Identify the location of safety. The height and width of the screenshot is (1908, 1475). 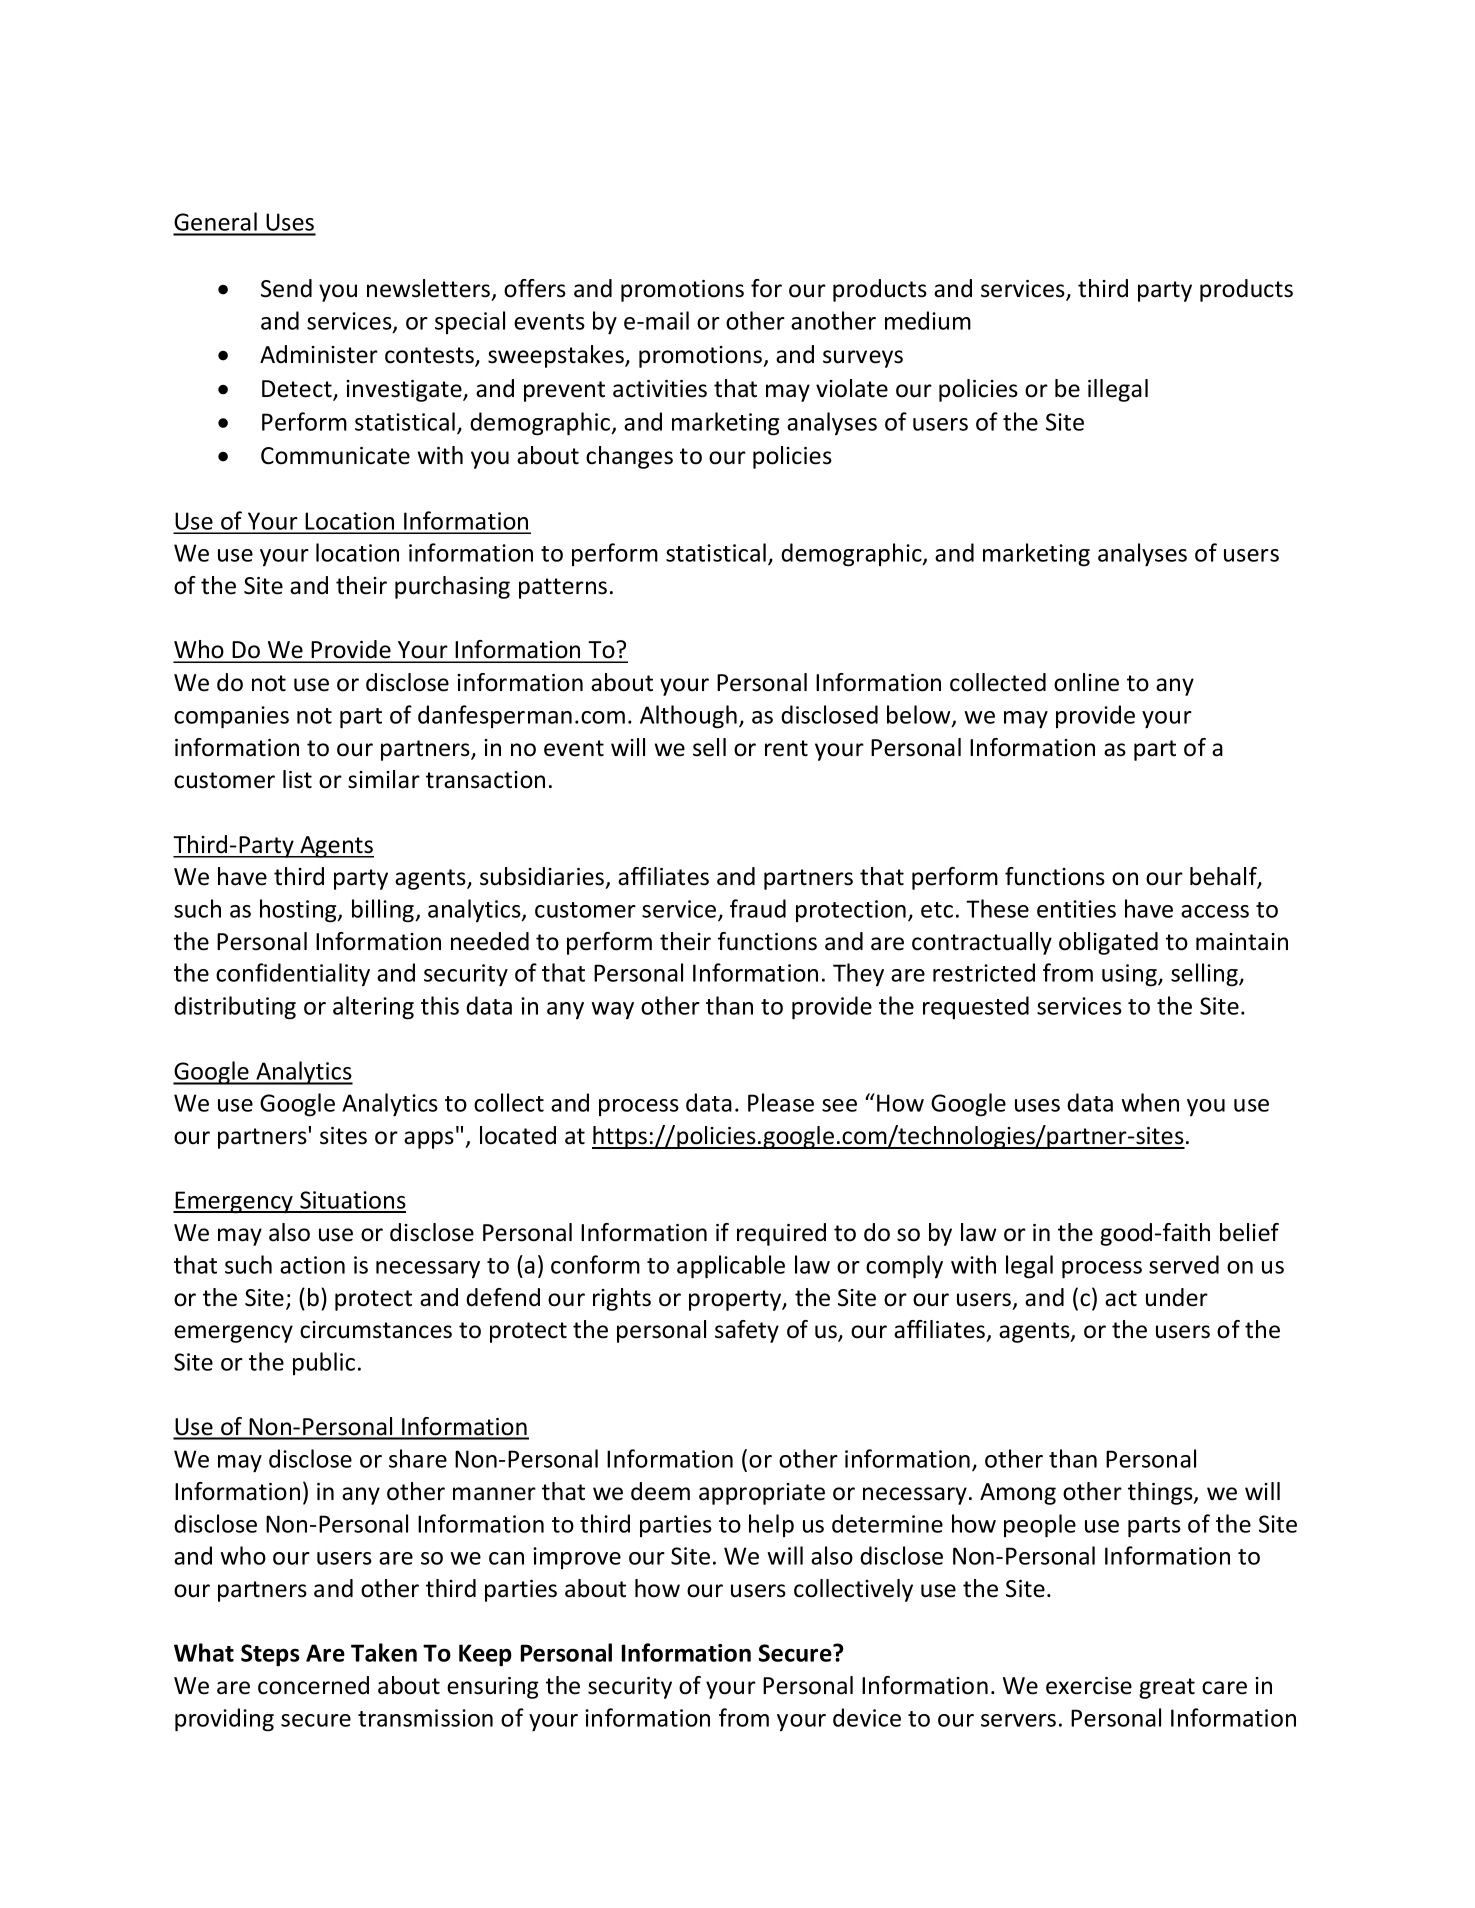
(747, 1331).
